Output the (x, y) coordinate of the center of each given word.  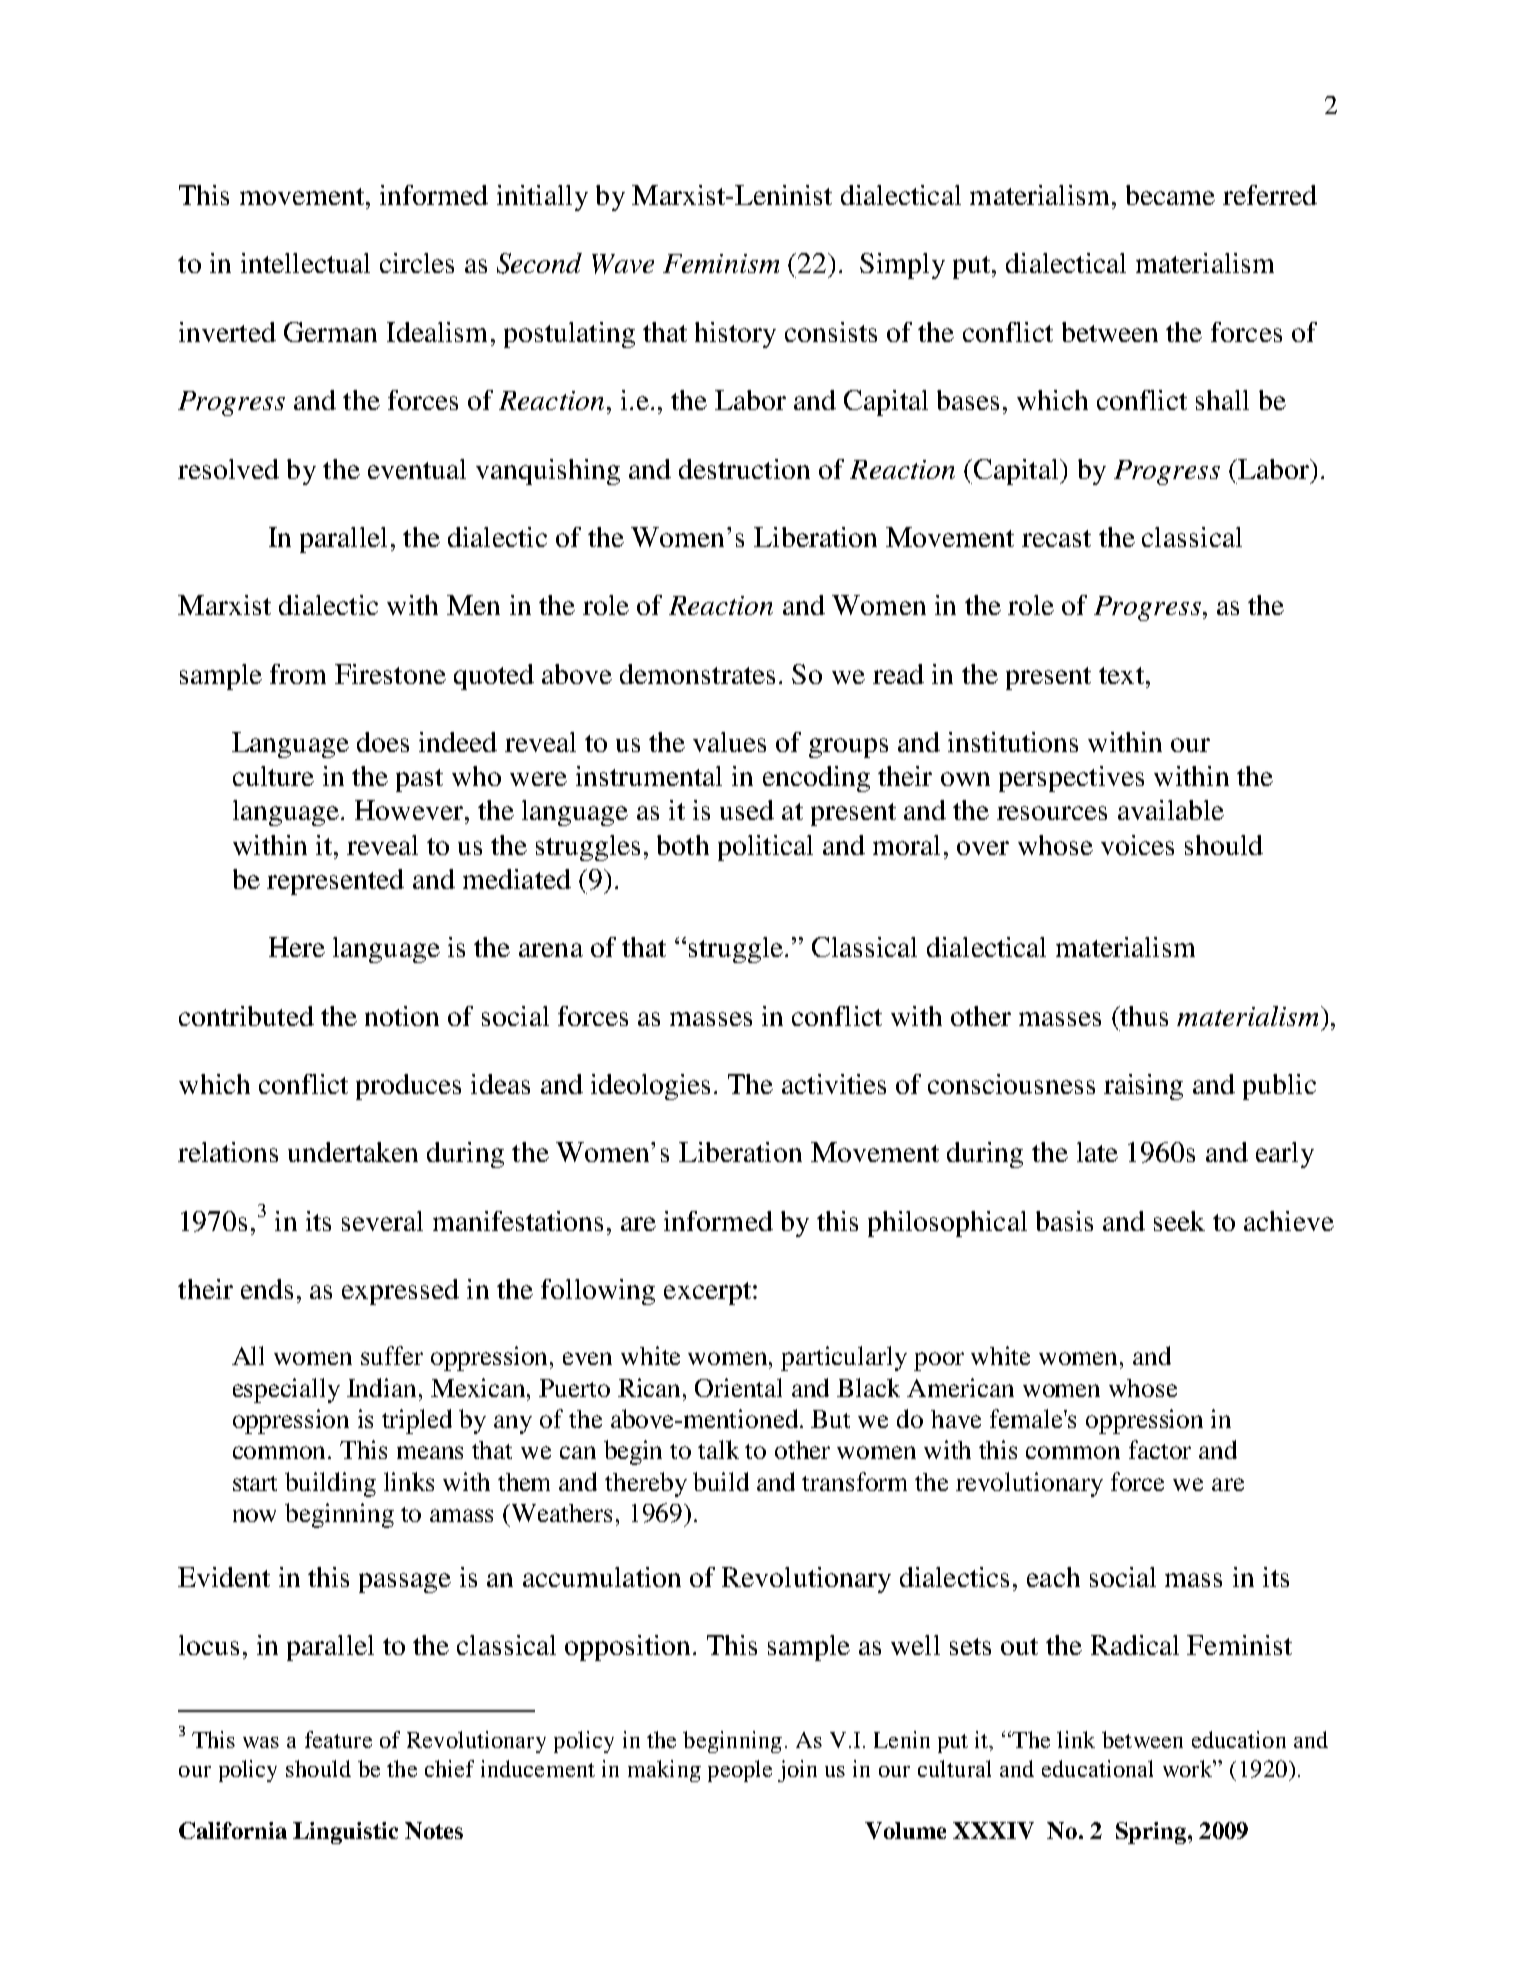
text (1121, 675)
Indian (381, 1387)
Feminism (721, 263)
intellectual (305, 263)
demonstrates (697, 674)
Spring (1152, 1833)
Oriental (738, 1387)
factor (1160, 1449)
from (298, 674)
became (1170, 195)
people (740, 1771)
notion (402, 1016)
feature (338, 1739)
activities (834, 1084)
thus (1143, 1016)
